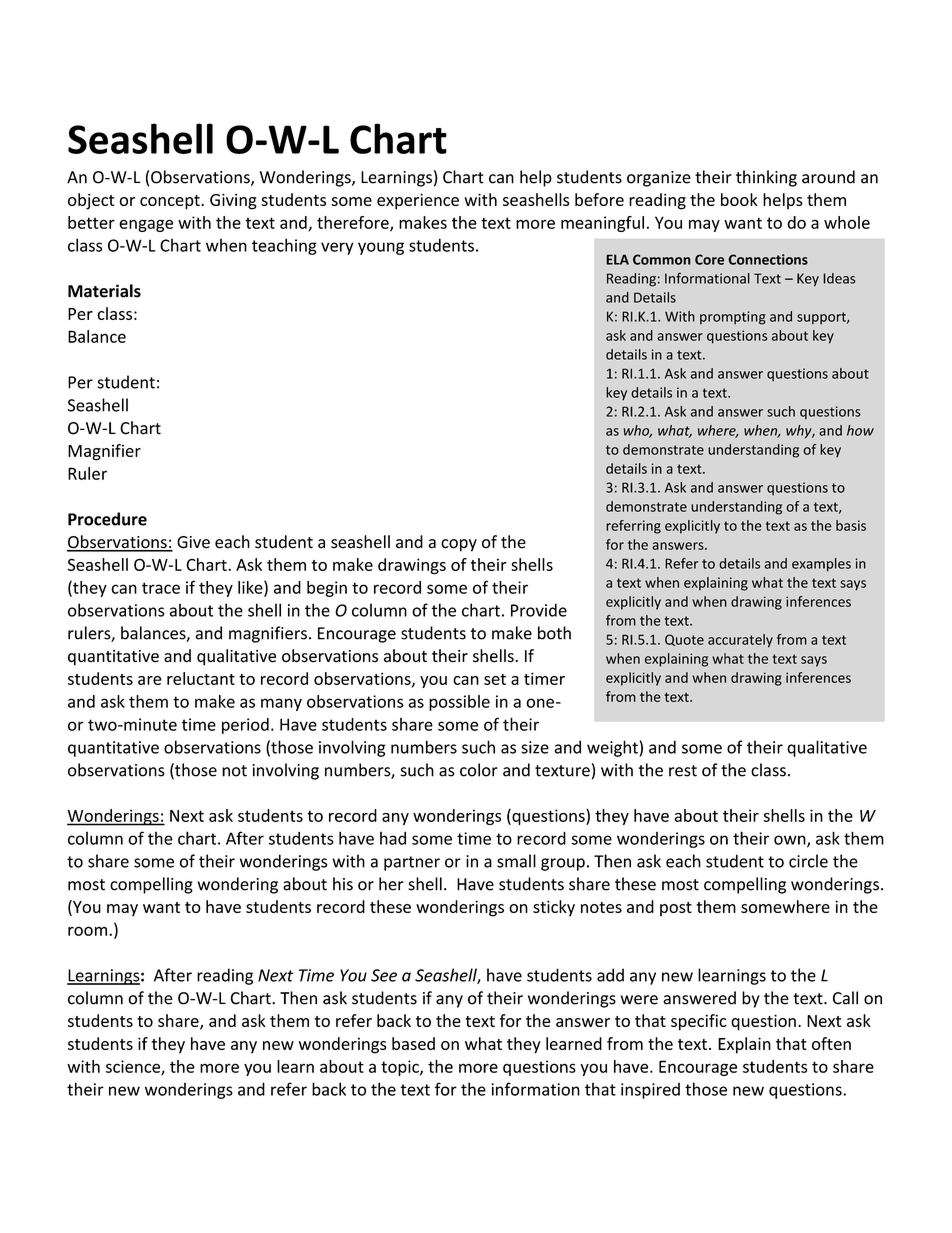 This document has width=952, height=1233. I want to click on how, so click(860, 430).
